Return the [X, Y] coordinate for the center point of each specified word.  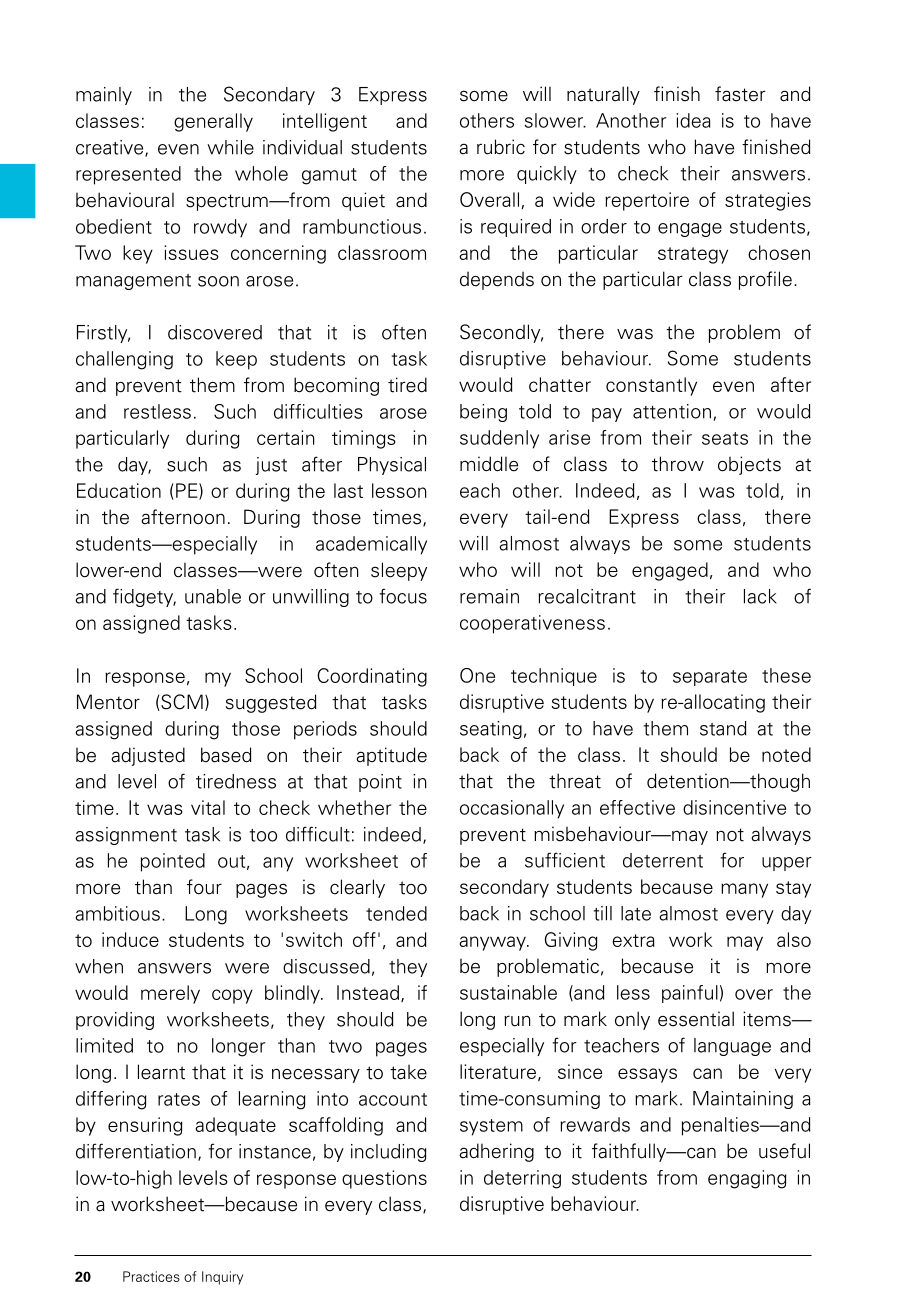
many [744, 890]
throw [678, 464]
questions [384, 1179]
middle [489, 464]
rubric [501, 147]
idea [693, 120]
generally [213, 122]
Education [119, 490]
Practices [151, 1276]
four [204, 887]
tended [396, 913]
